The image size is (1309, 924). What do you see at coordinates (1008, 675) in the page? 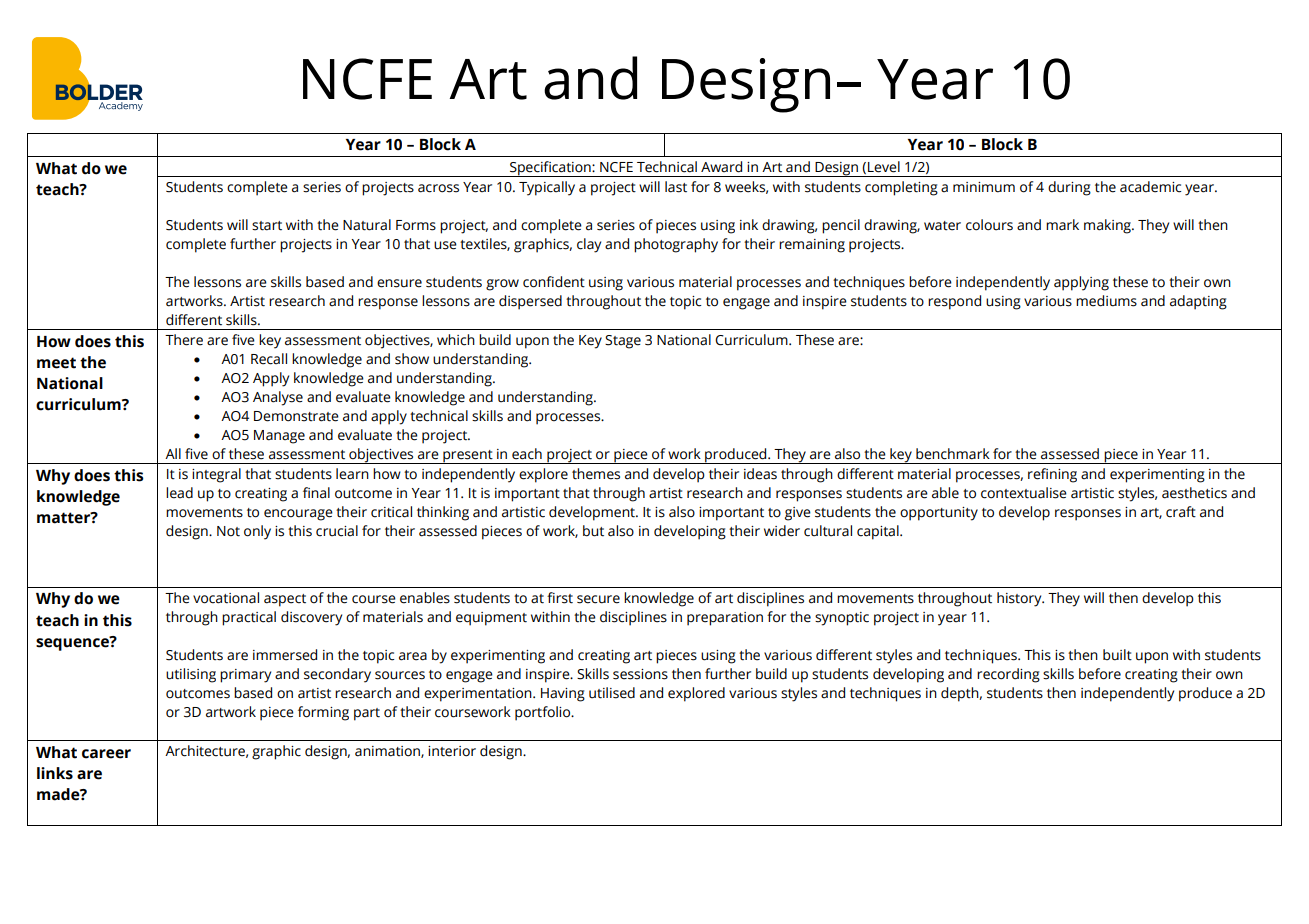
I see `recording` at bounding box center [1008, 675].
